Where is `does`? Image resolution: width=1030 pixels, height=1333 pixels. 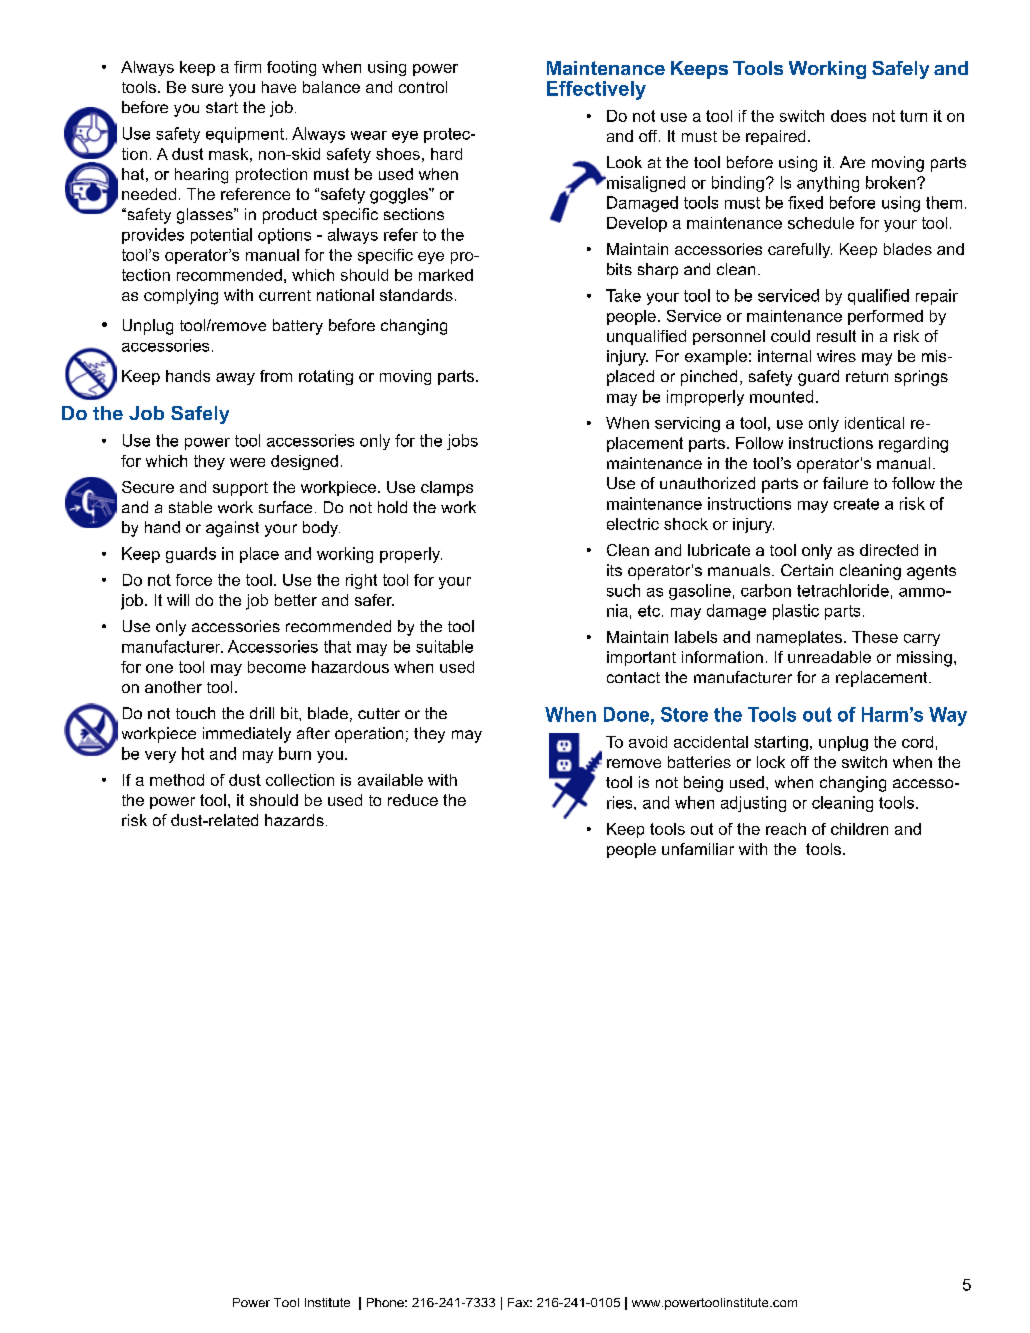
does is located at coordinates (848, 116).
